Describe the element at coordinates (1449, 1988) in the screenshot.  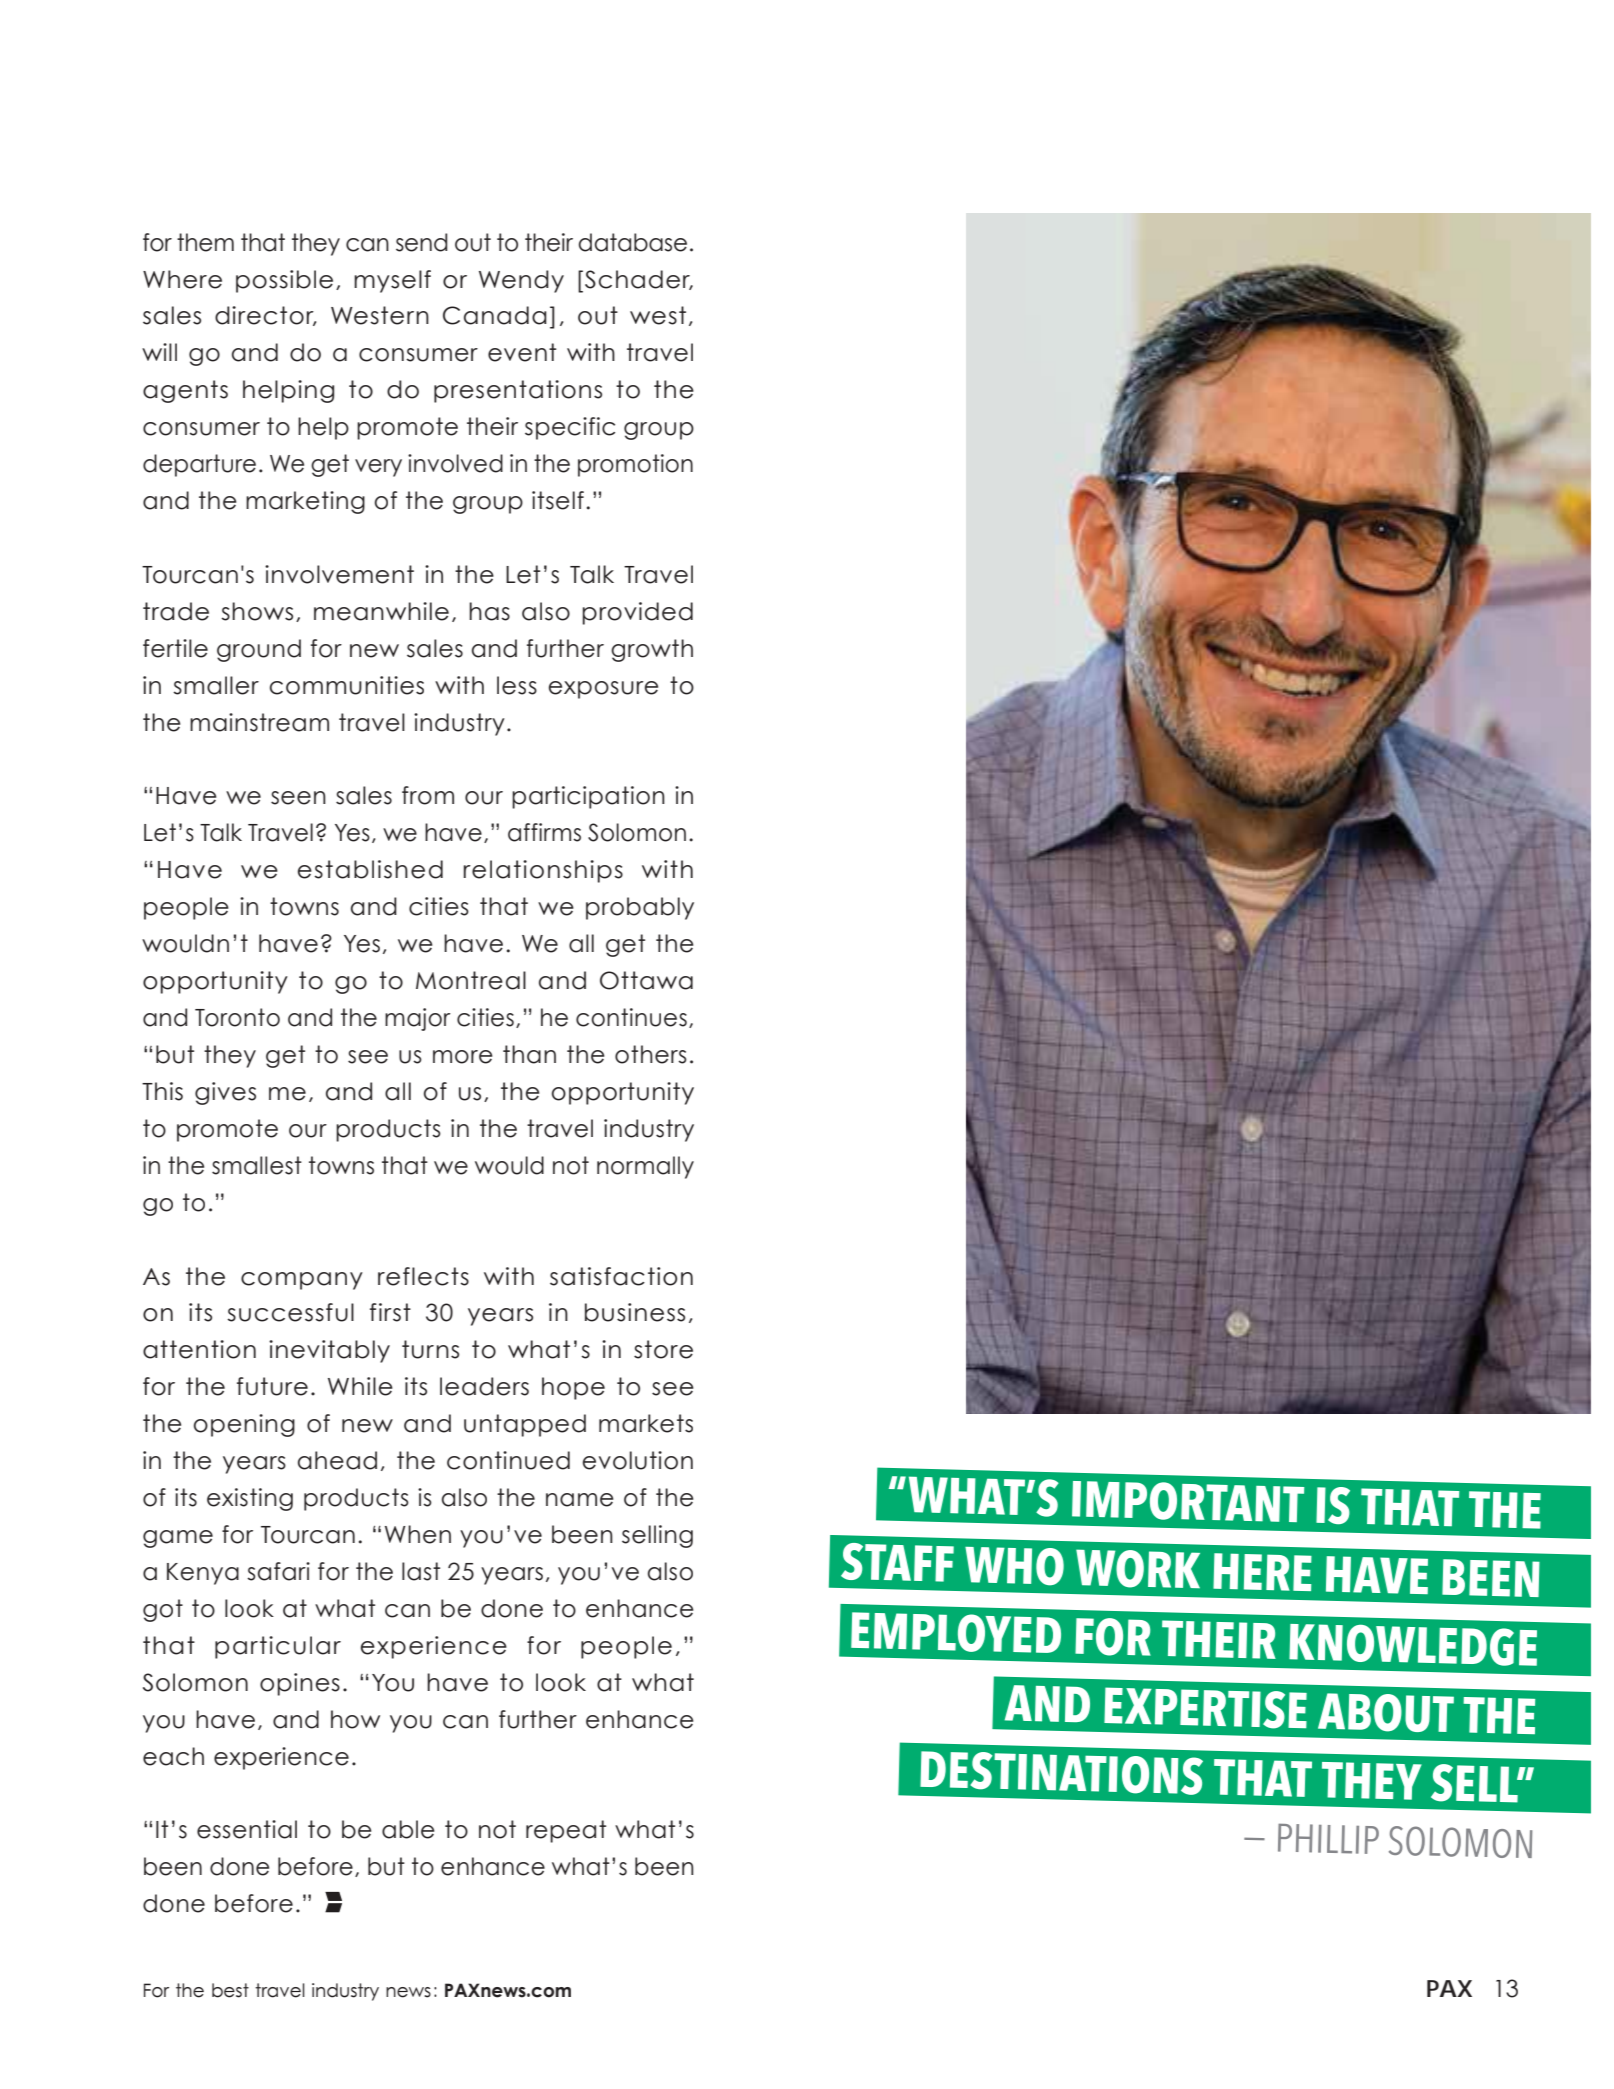
I see `PAX` at that location.
